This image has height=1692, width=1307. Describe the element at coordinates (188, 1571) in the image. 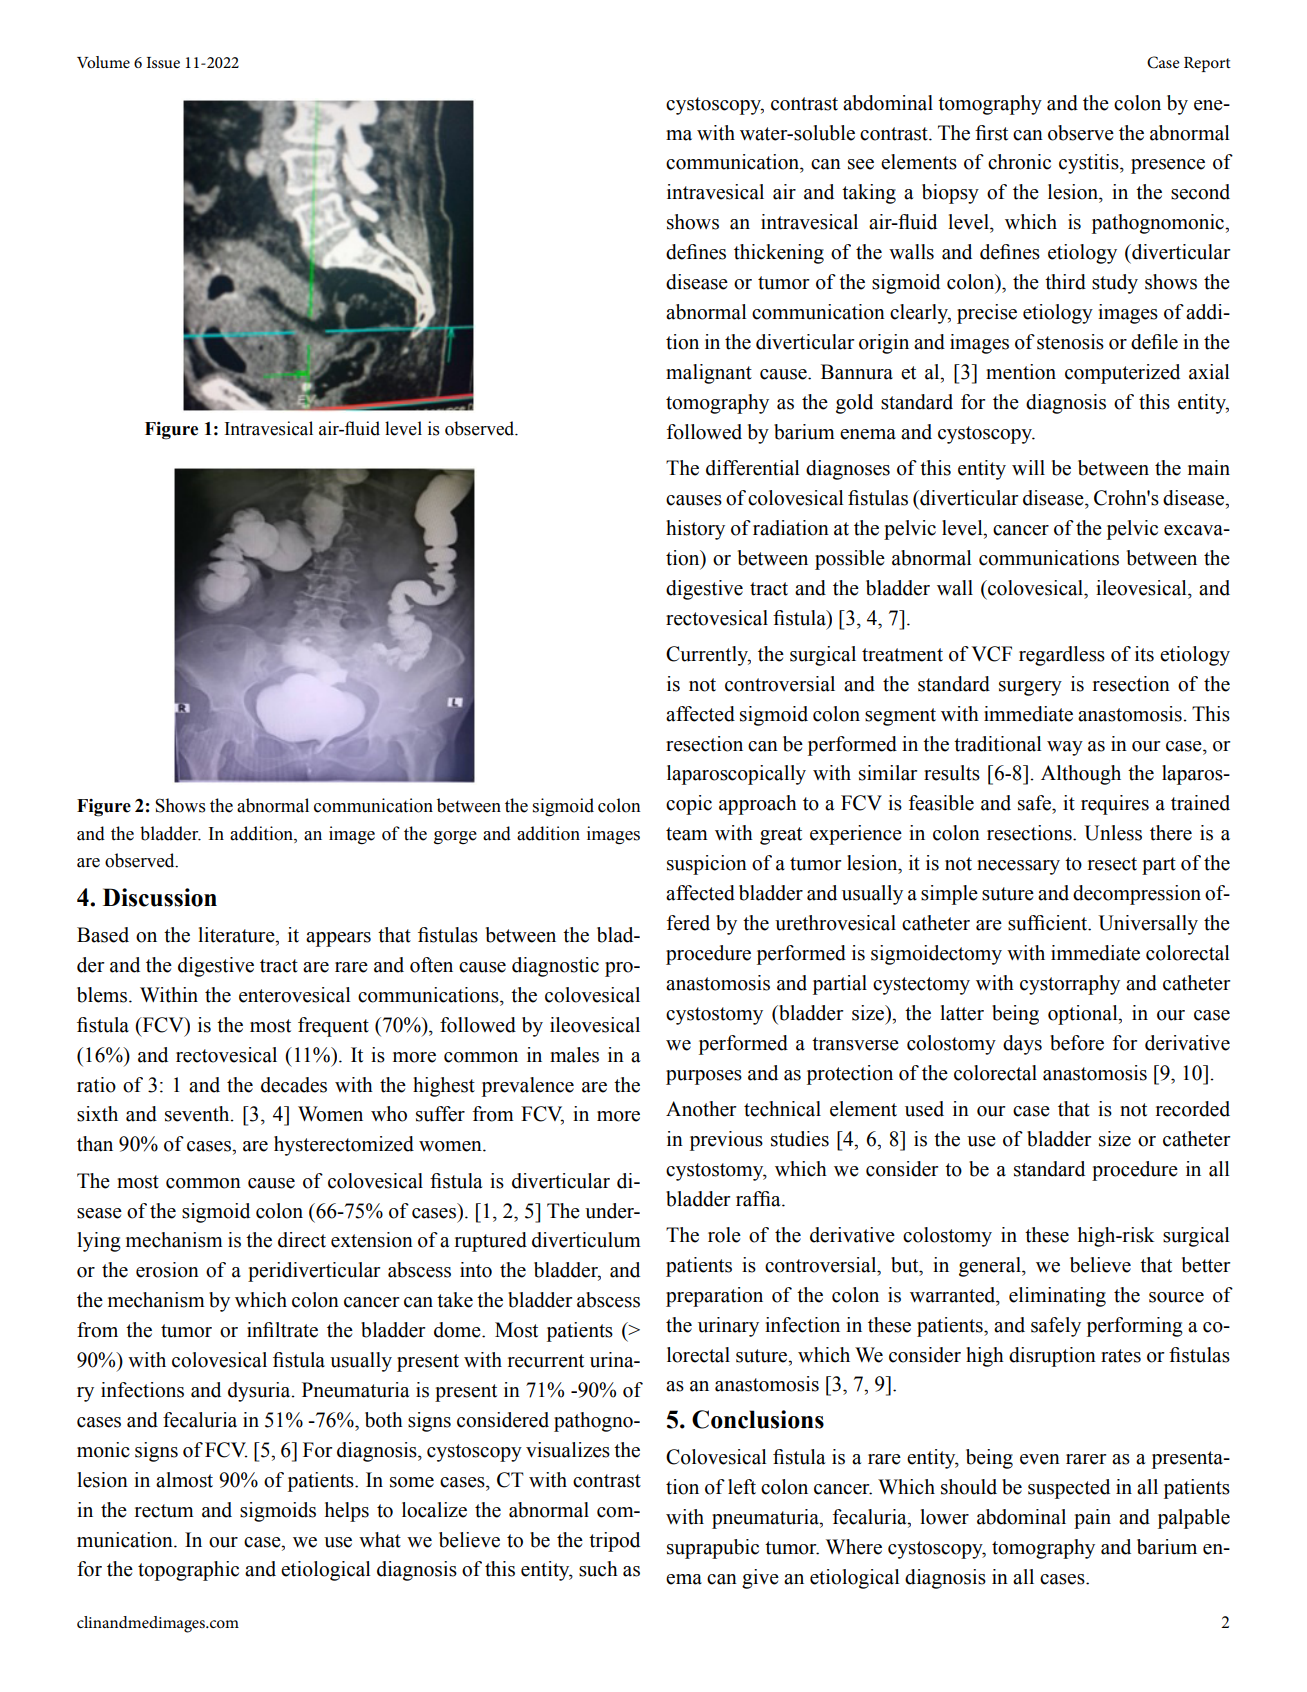

I see `topographic` at that location.
